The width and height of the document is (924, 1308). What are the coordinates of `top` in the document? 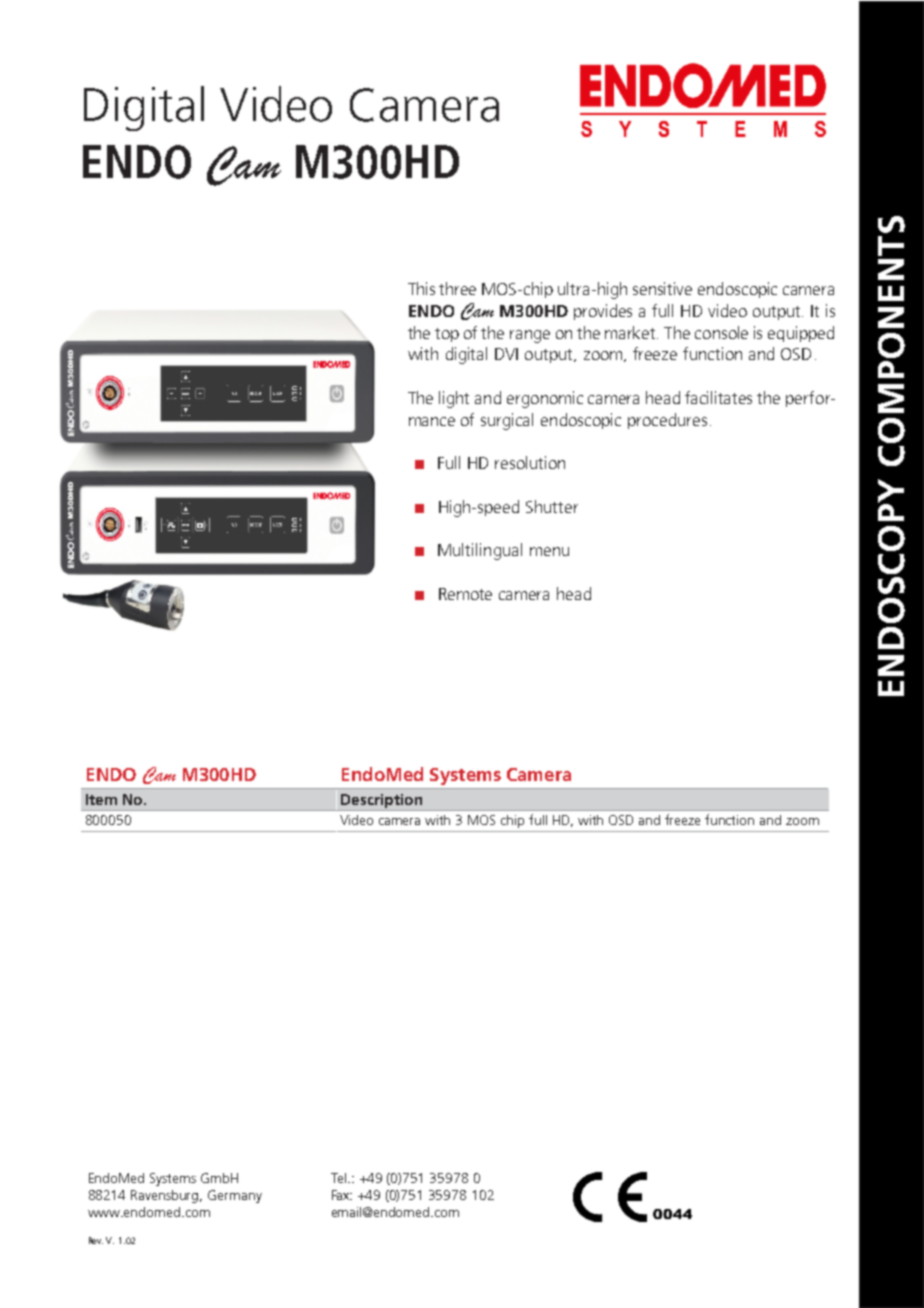 It's located at (447, 335).
